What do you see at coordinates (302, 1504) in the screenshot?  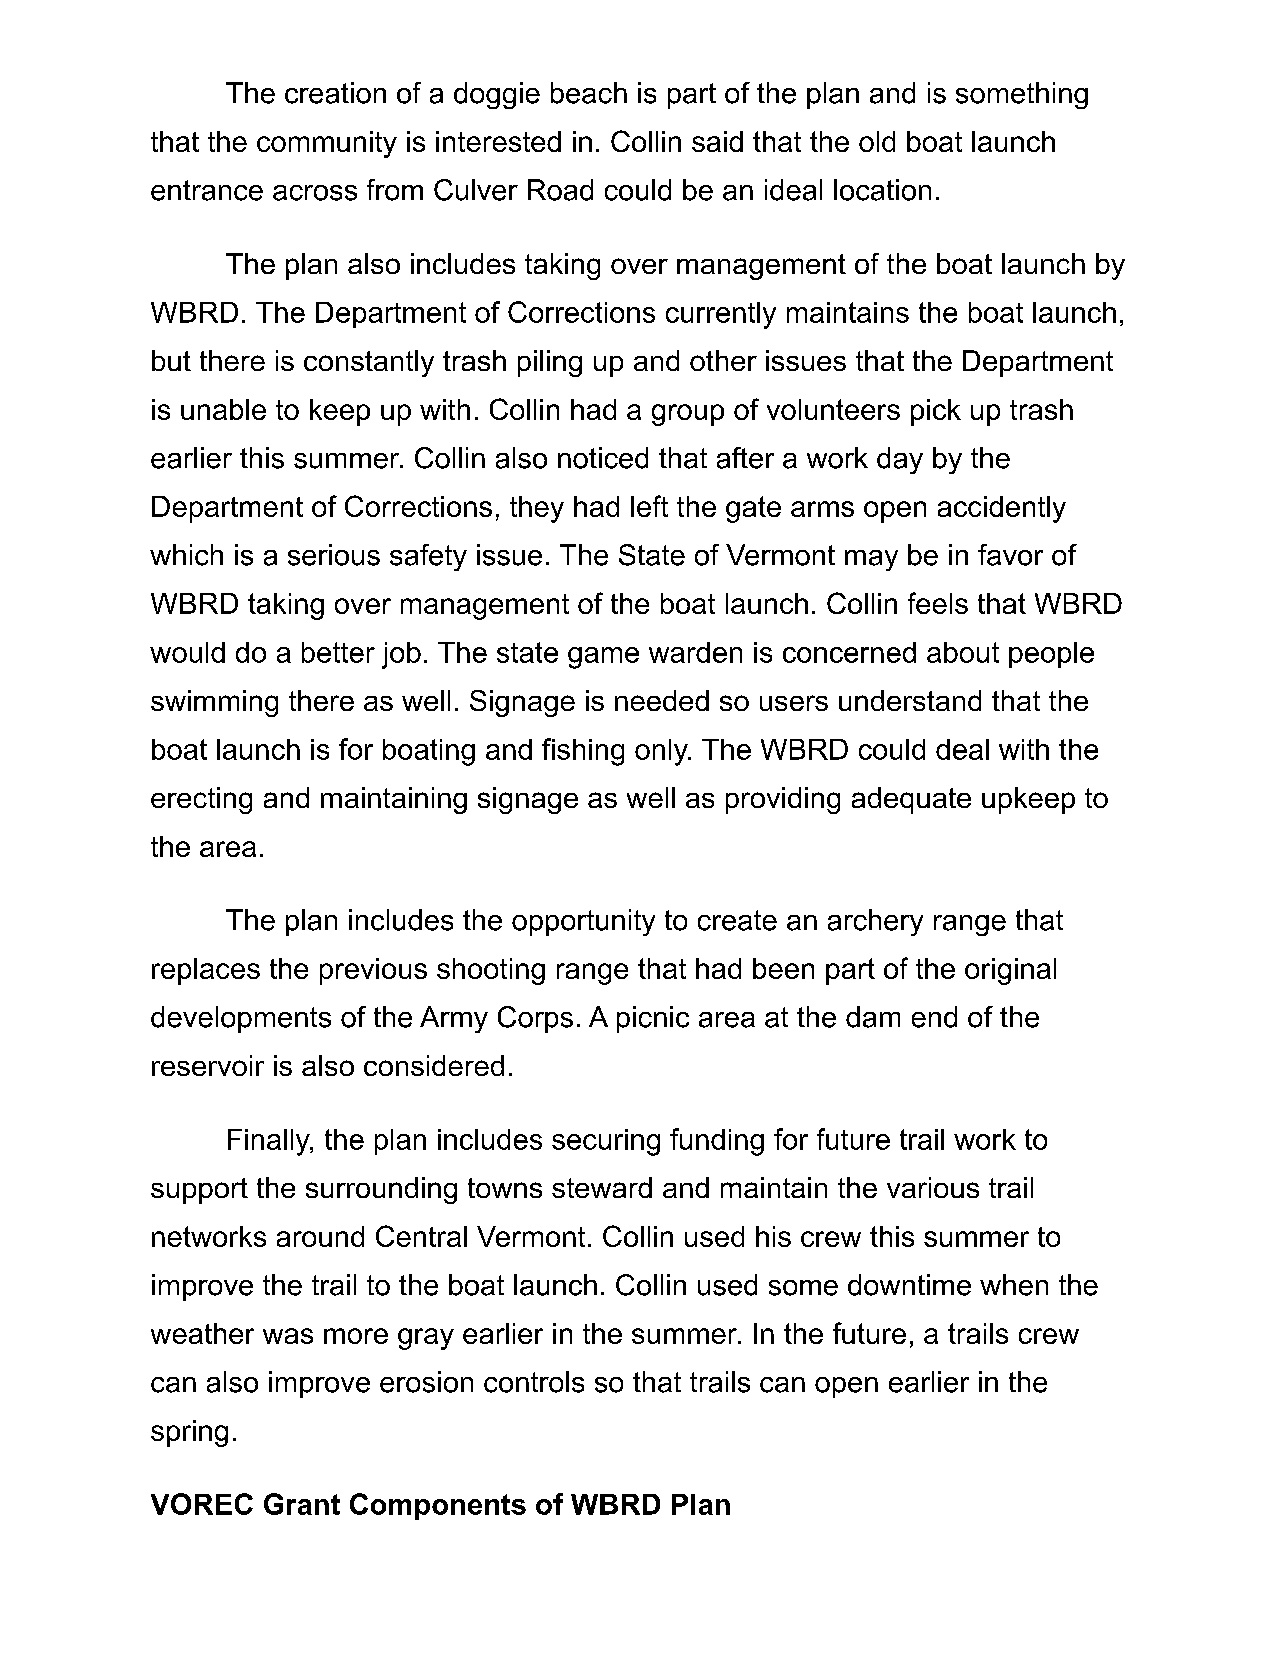 I see `Grant` at bounding box center [302, 1504].
